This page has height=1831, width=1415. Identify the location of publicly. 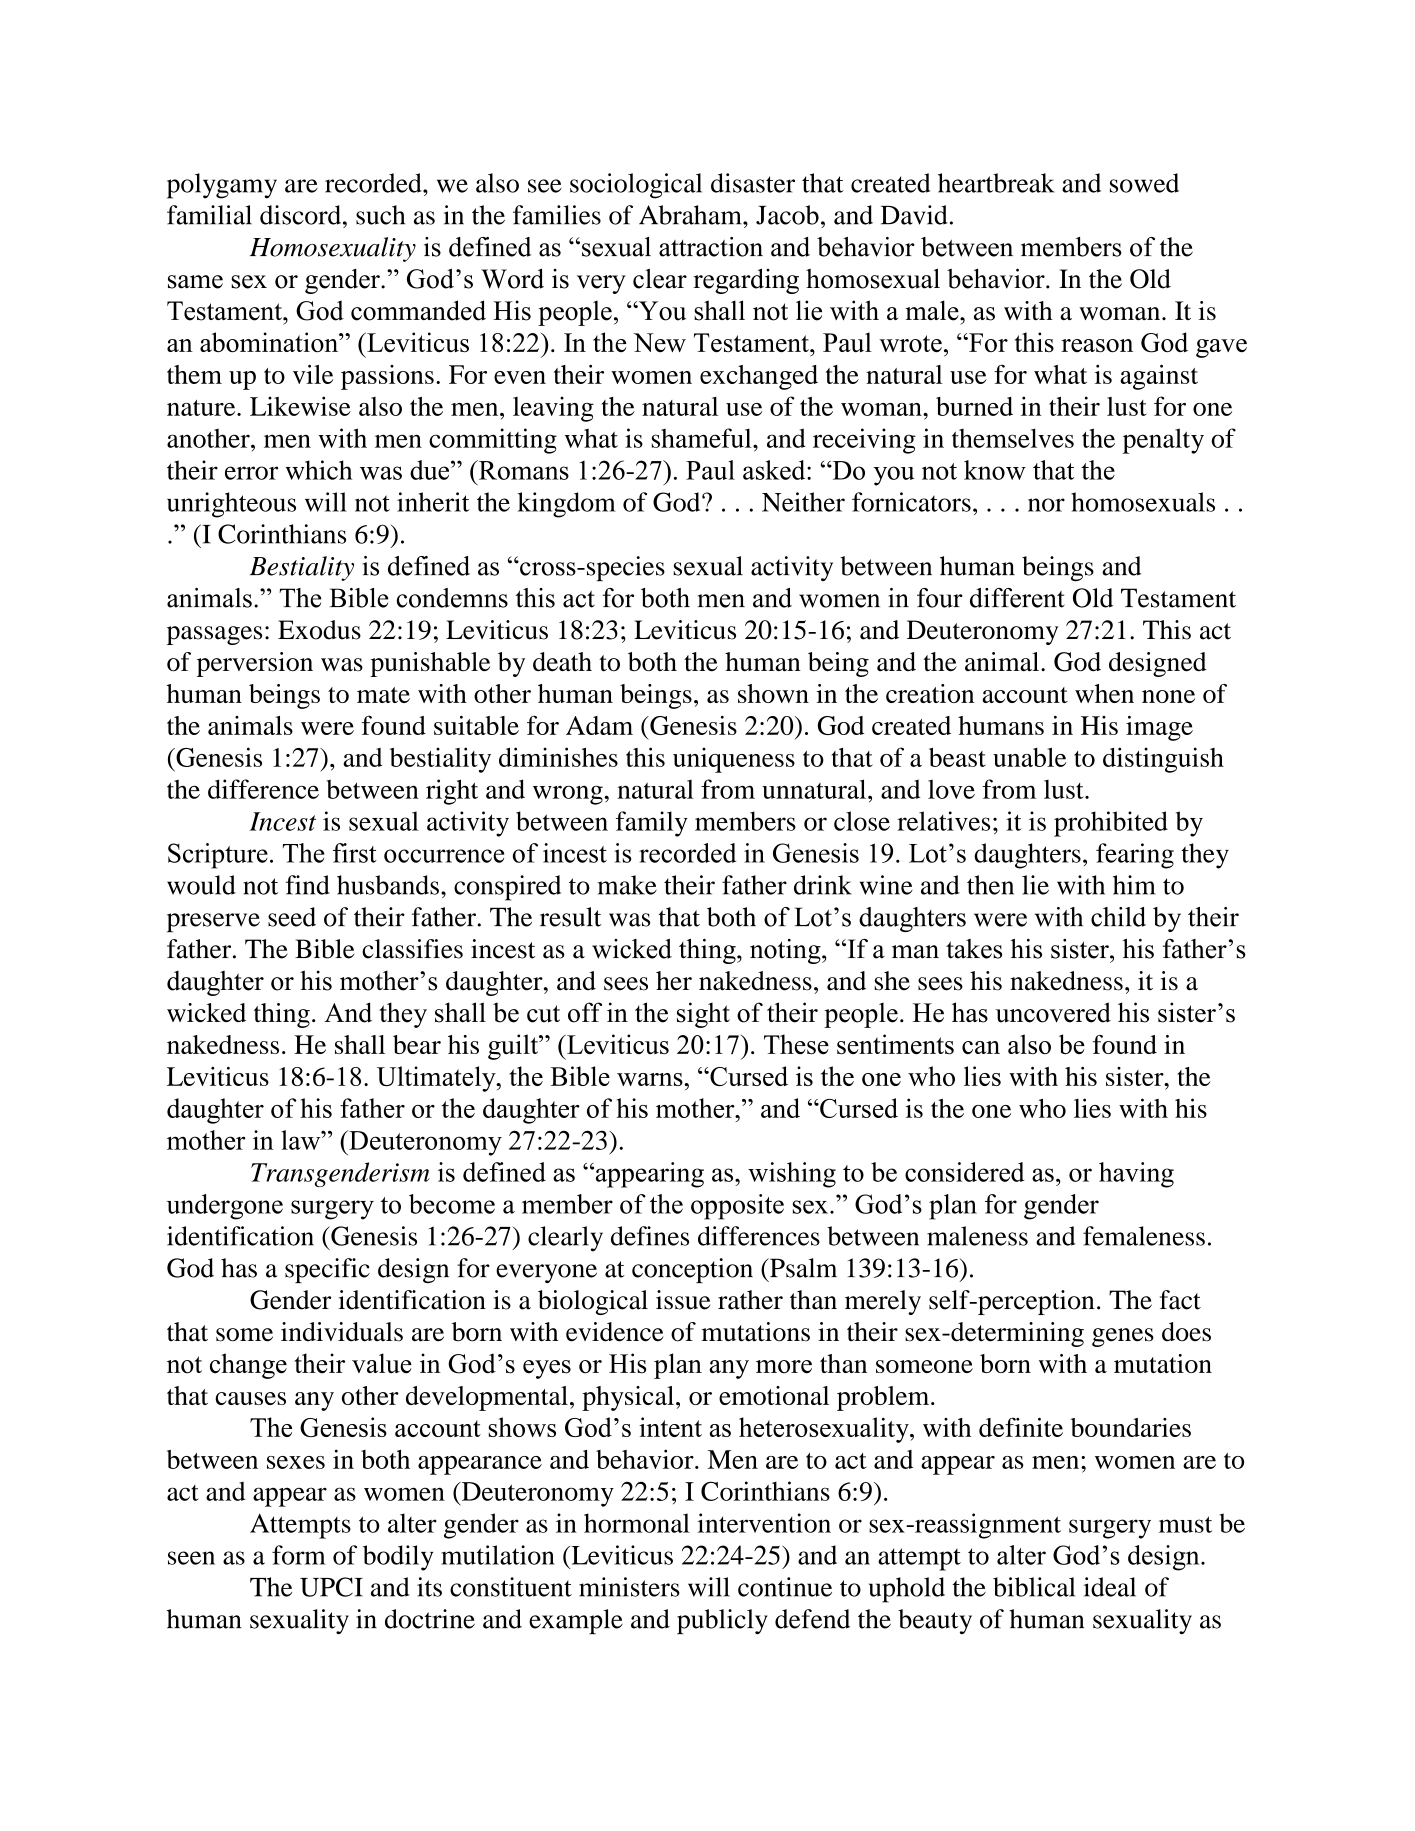
(722, 1621).
